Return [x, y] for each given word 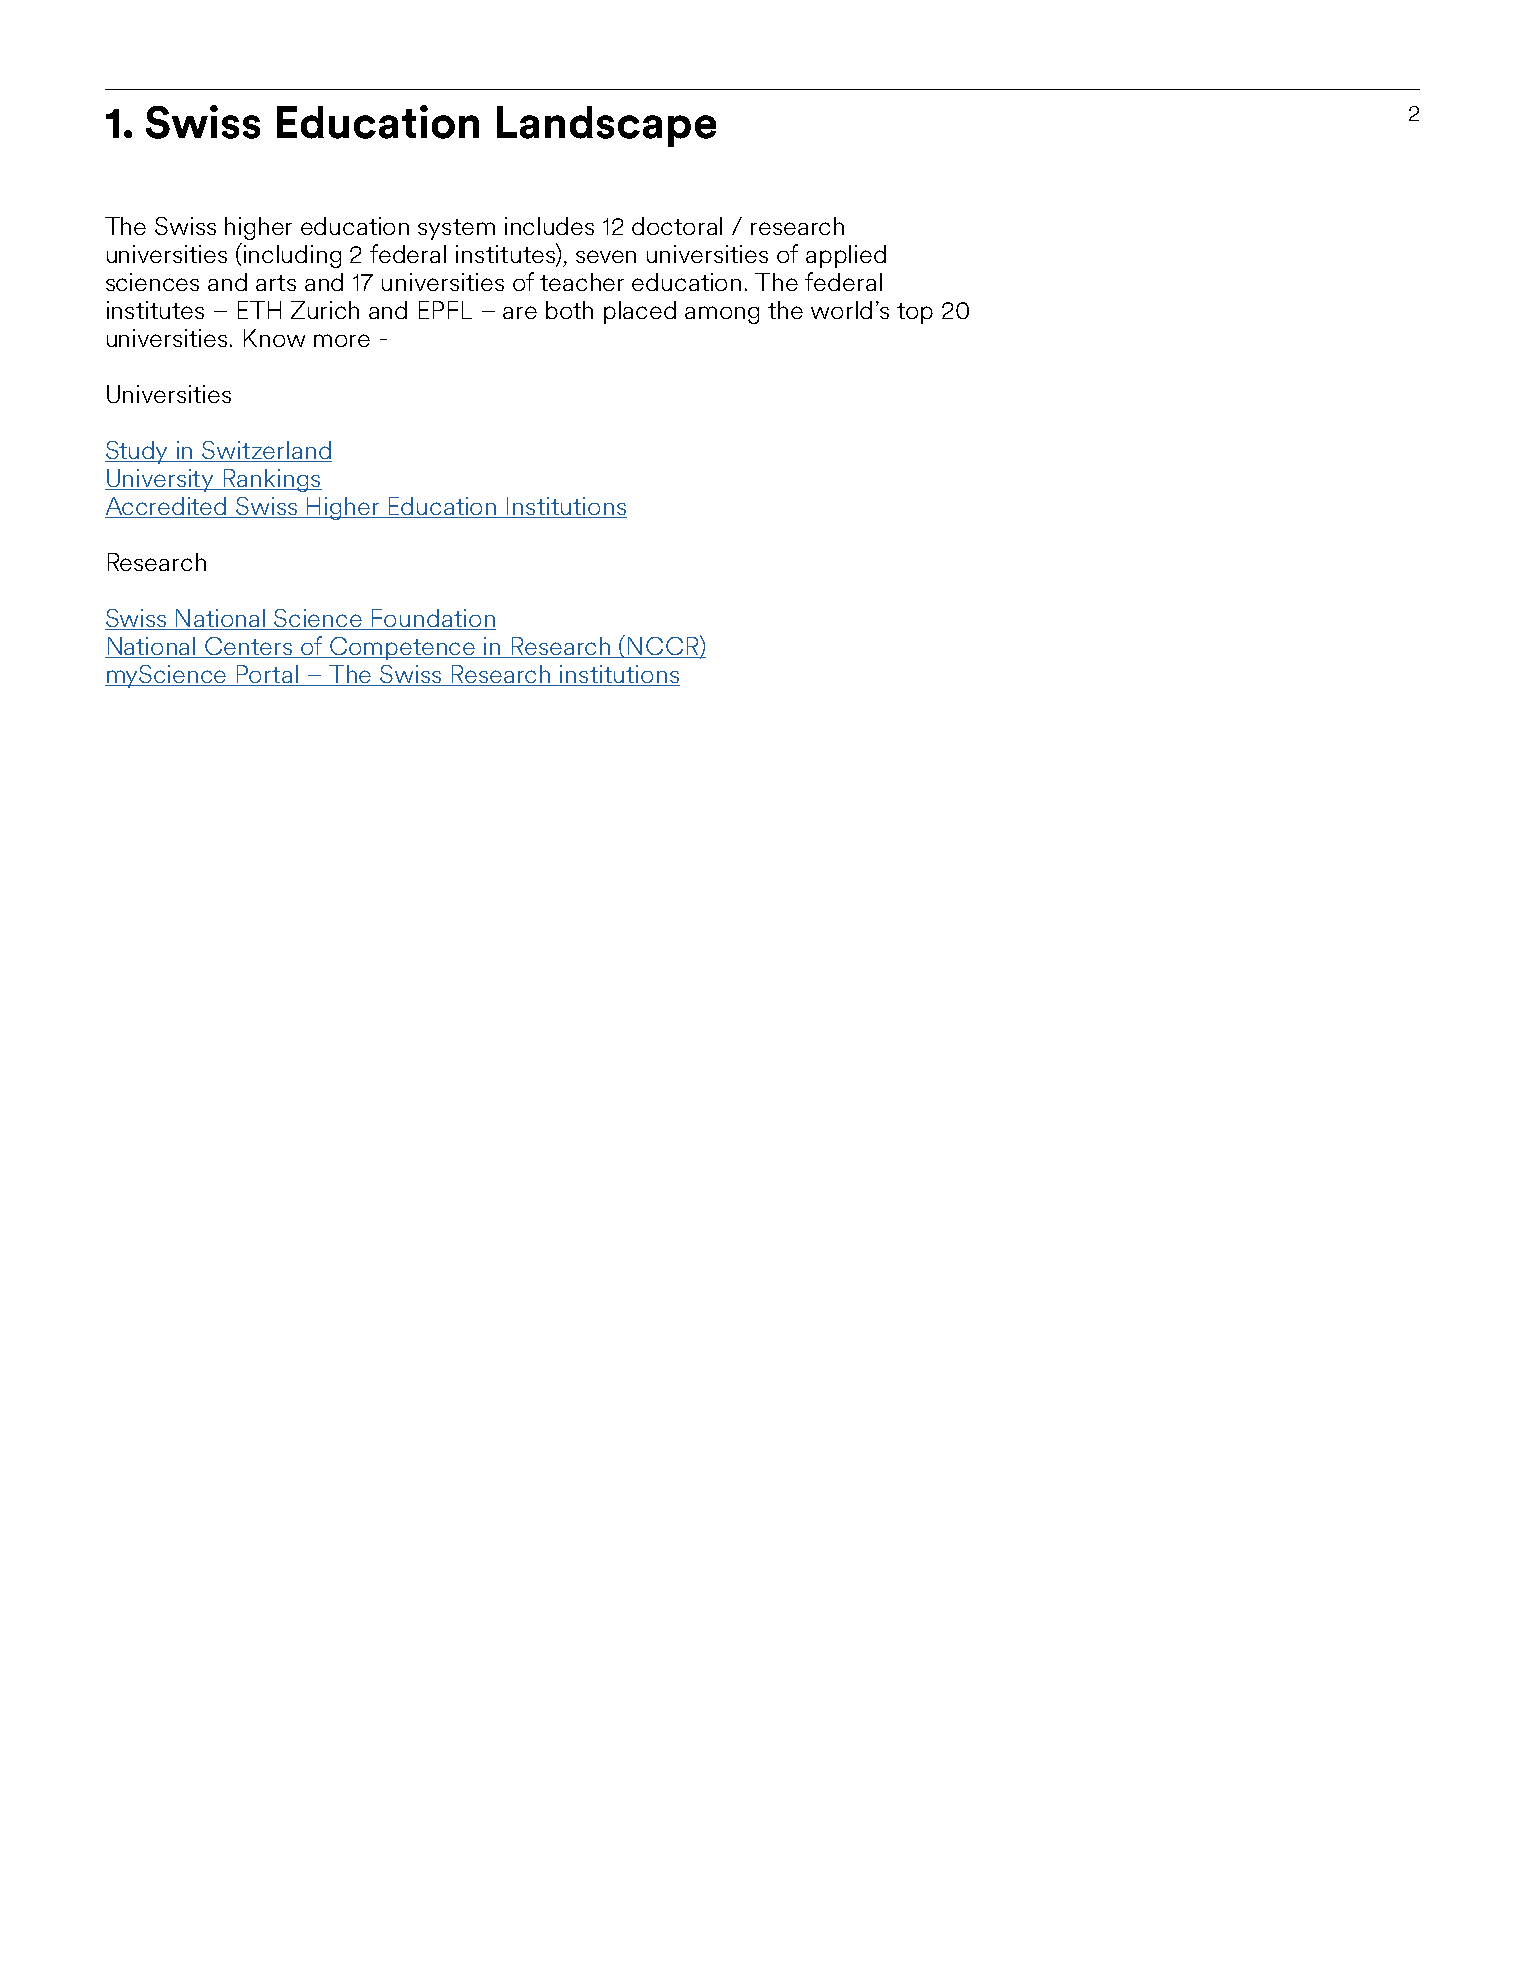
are [520, 312]
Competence [403, 648]
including [292, 256]
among [722, 315]
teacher [582, 282]
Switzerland [266, 451]
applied [846, 256]
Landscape [606, 126]
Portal [268, 675]
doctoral [677, 226]
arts [276, 283]
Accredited [167, 507]
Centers [249, 647]
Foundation [433, 619]
